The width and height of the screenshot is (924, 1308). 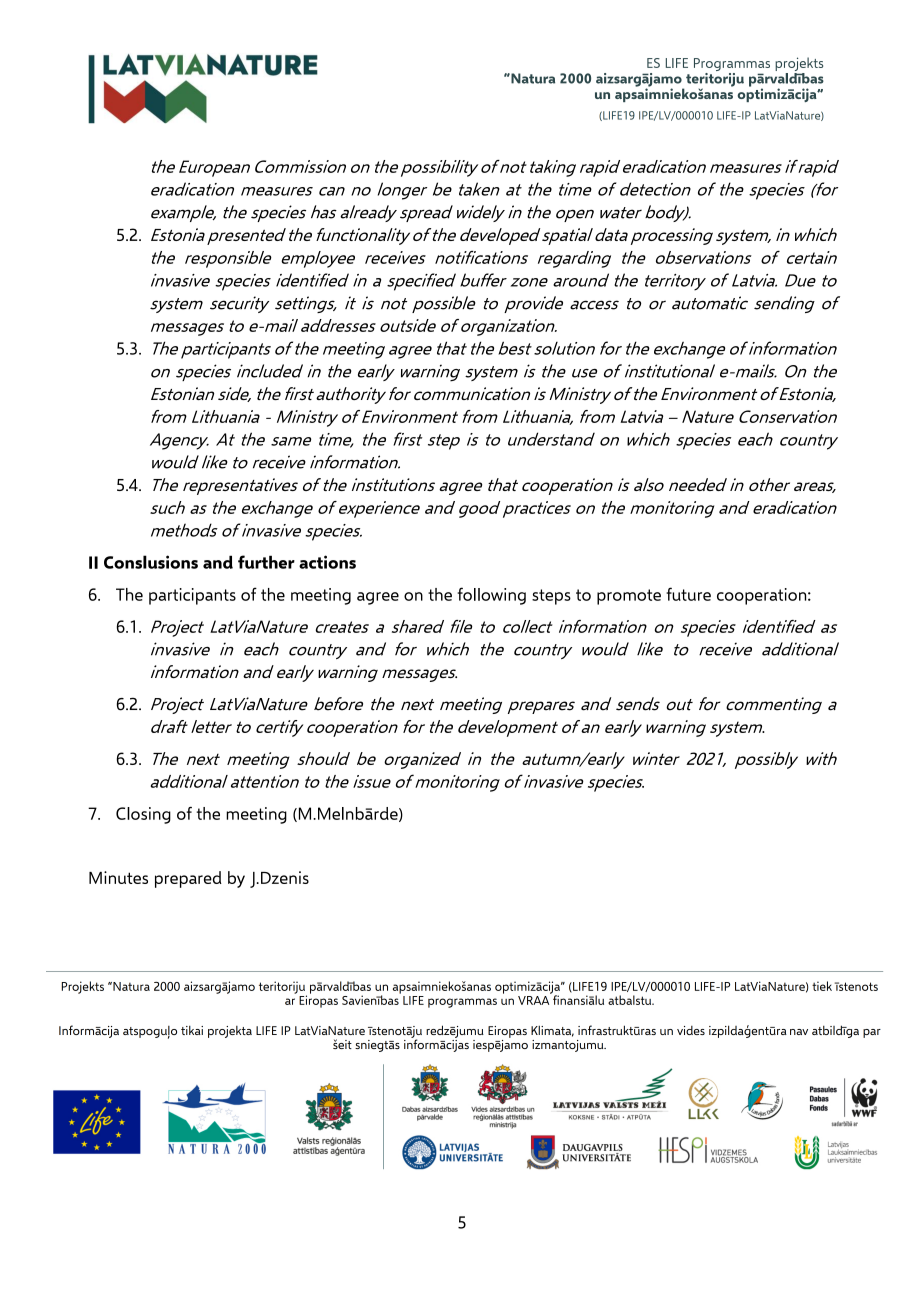 I want to click on Closing, so click(x=143, y=815).
